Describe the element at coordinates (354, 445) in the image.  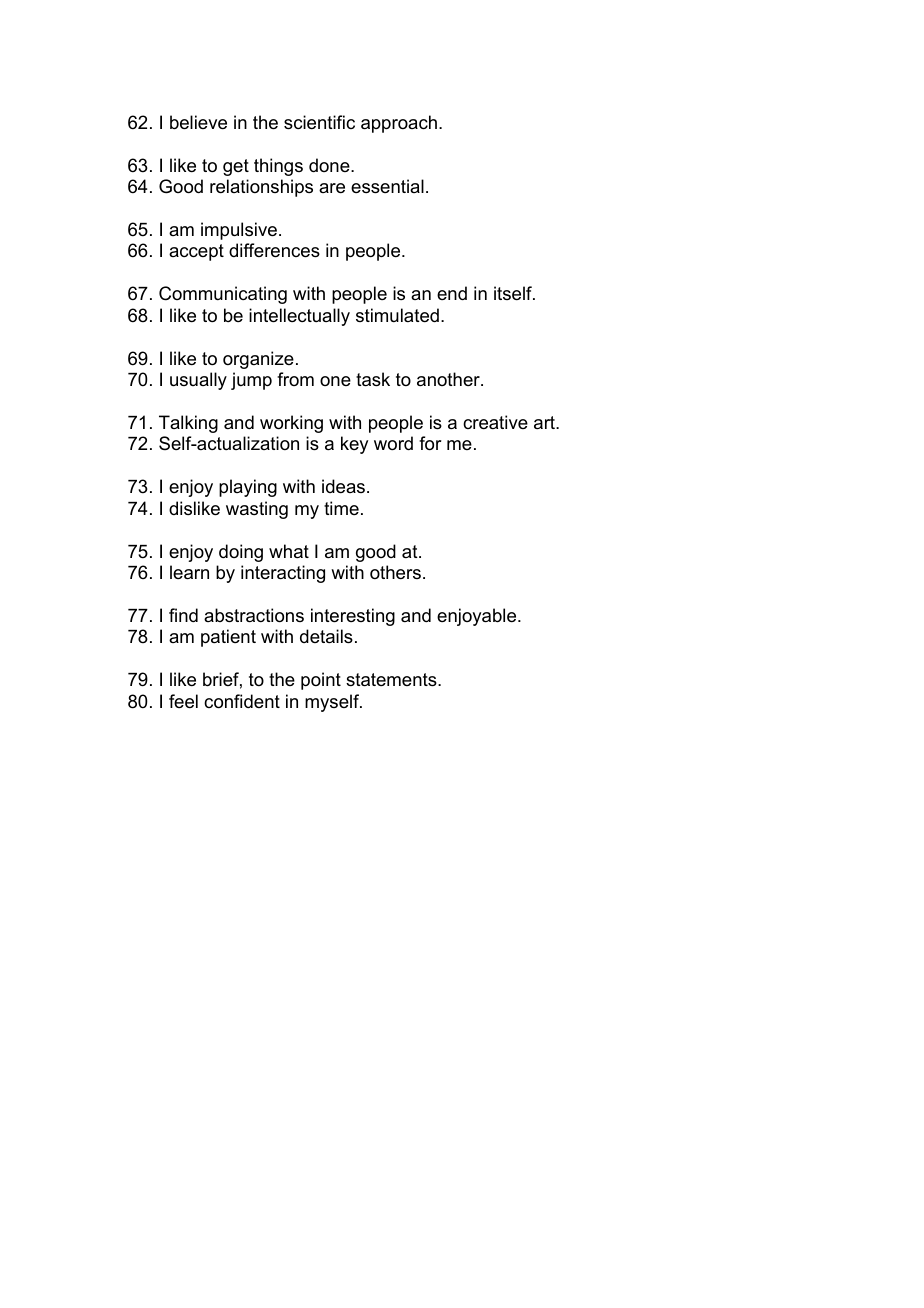
I see `key` at that location.
